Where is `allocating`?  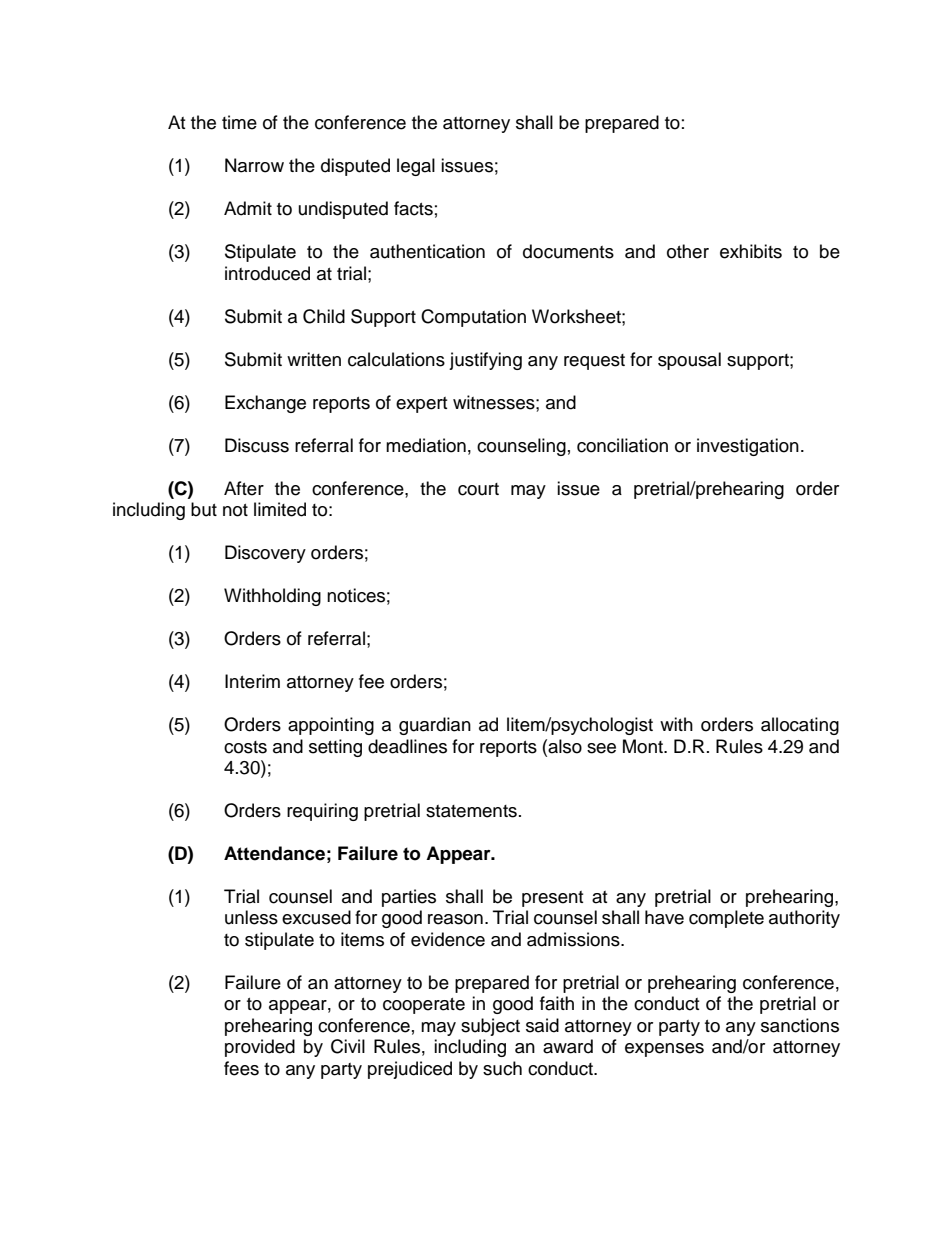 allocating is located at coordinates (800, 726).
